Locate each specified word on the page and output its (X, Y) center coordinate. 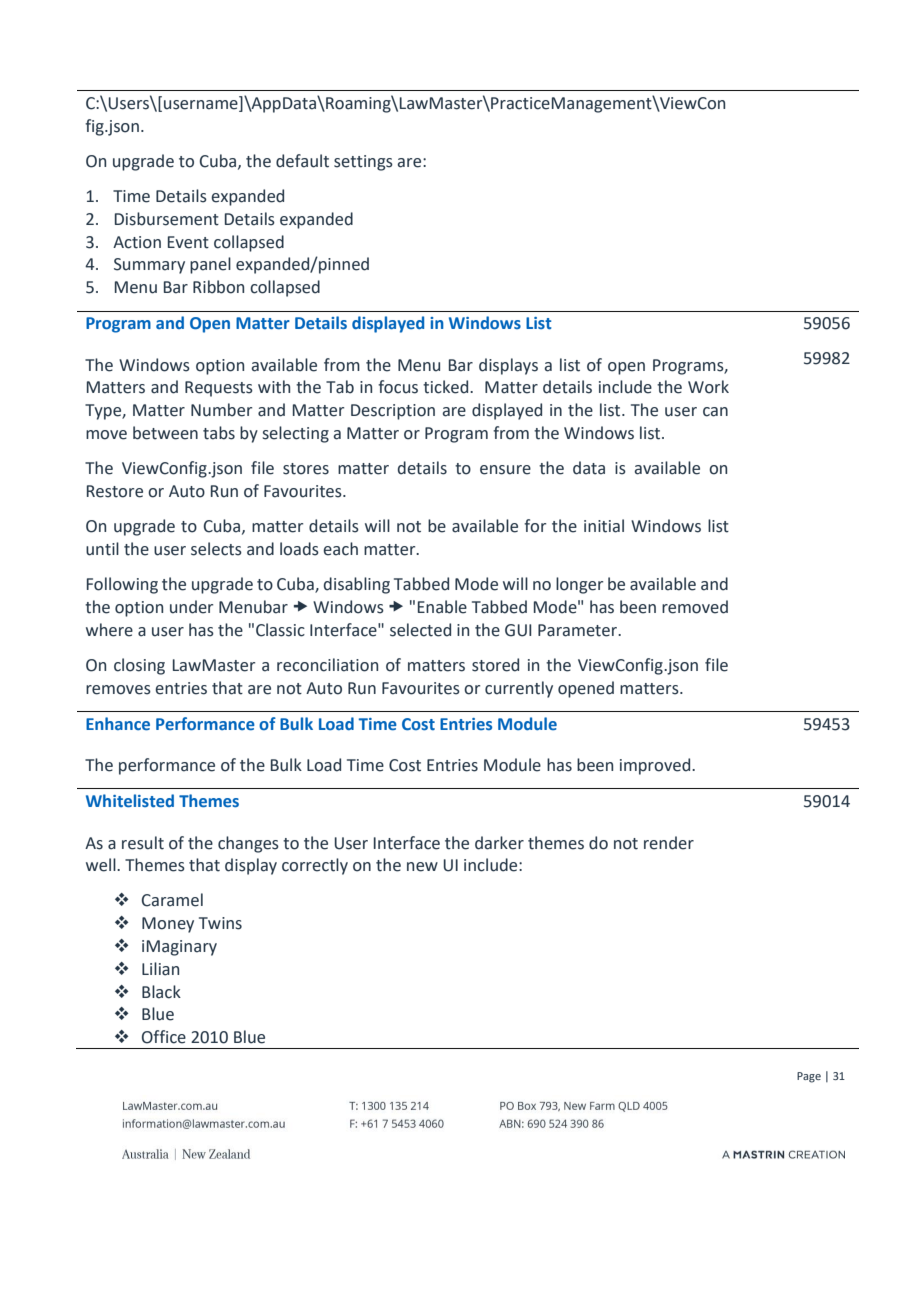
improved (656, 766)
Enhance (118, 724)
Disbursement (167, 219)
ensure (505, 470)
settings (363, 163)
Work (708, 387)
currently (519, 689)
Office (164, 1037)
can (715, 412)
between (165, 433)
